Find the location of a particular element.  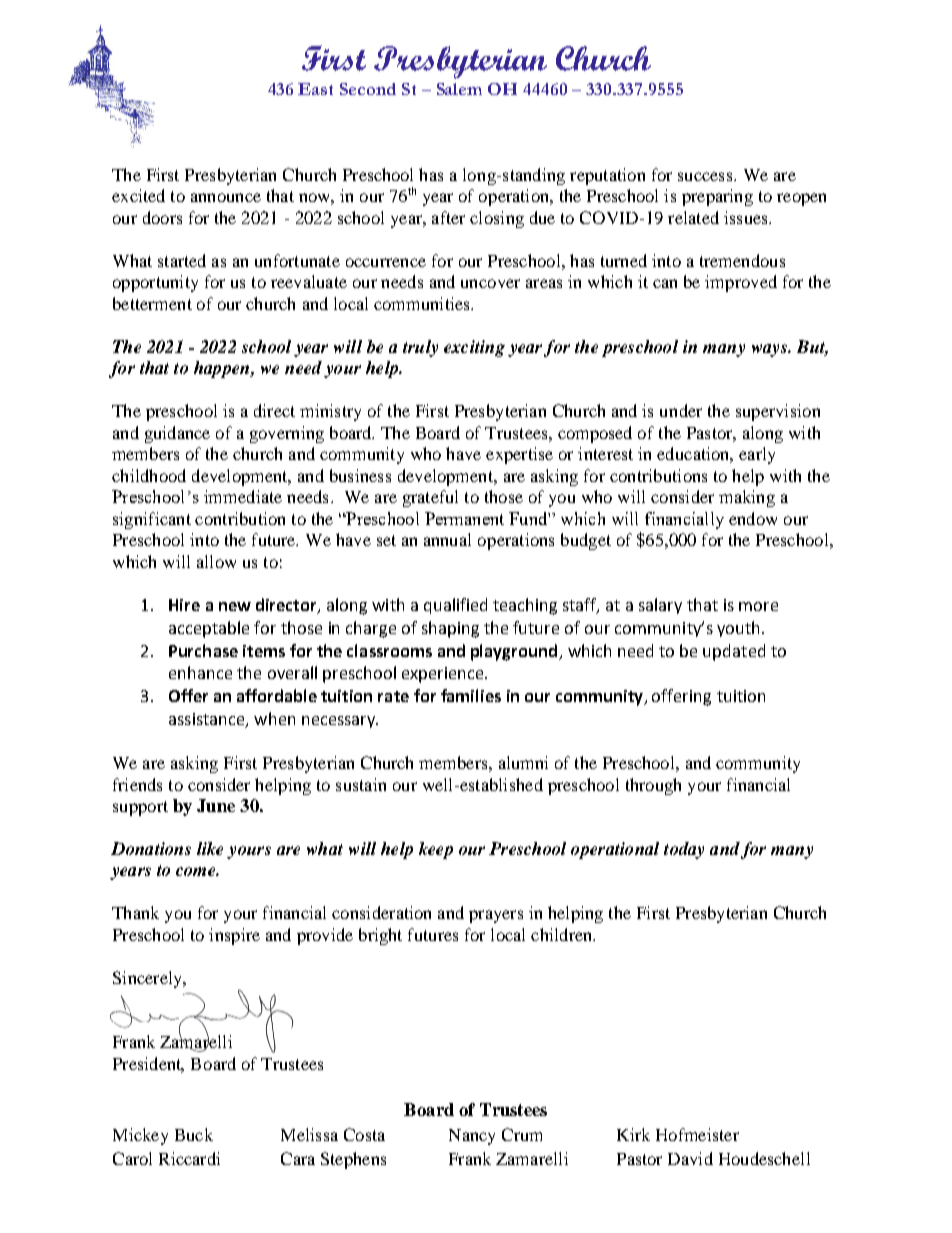

success is located at coordinates (706, 176).
